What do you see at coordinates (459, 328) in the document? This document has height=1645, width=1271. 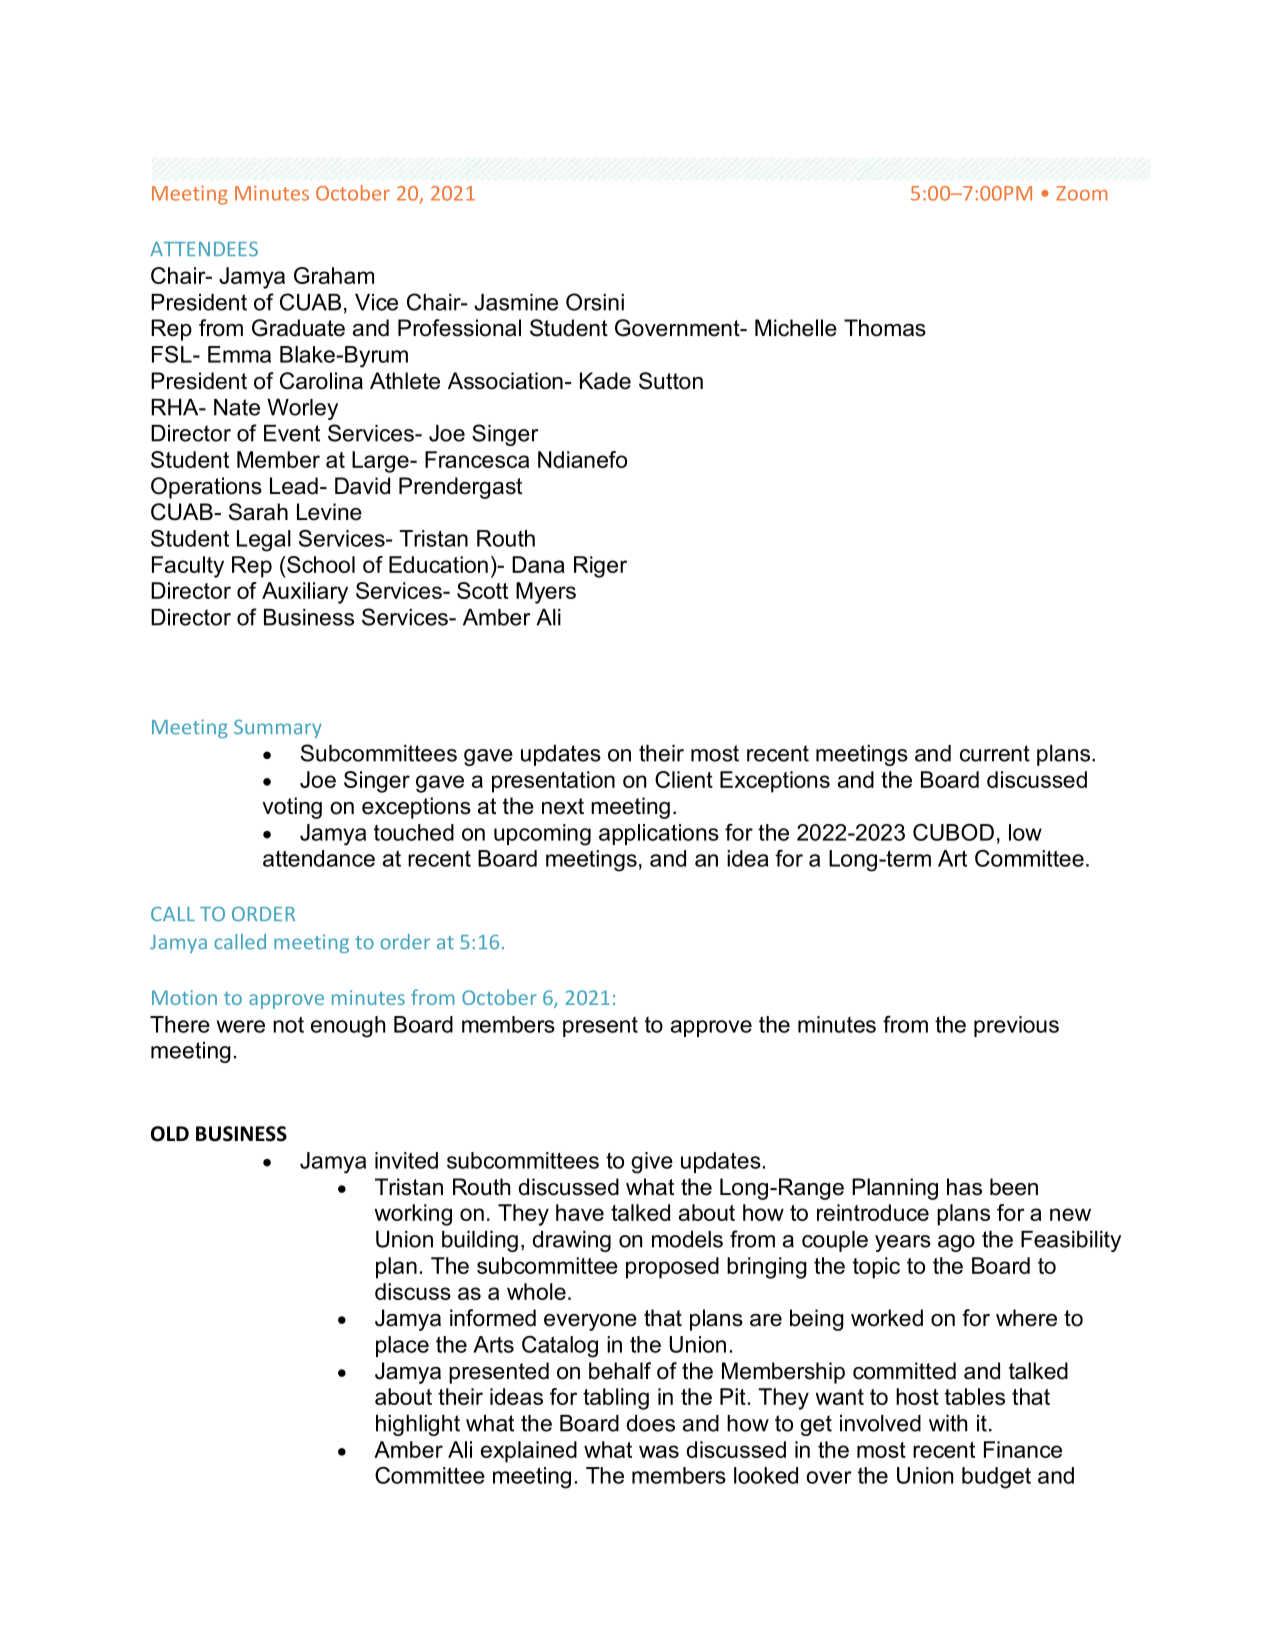 I see `Professional` at bounding box center [459, 328].
